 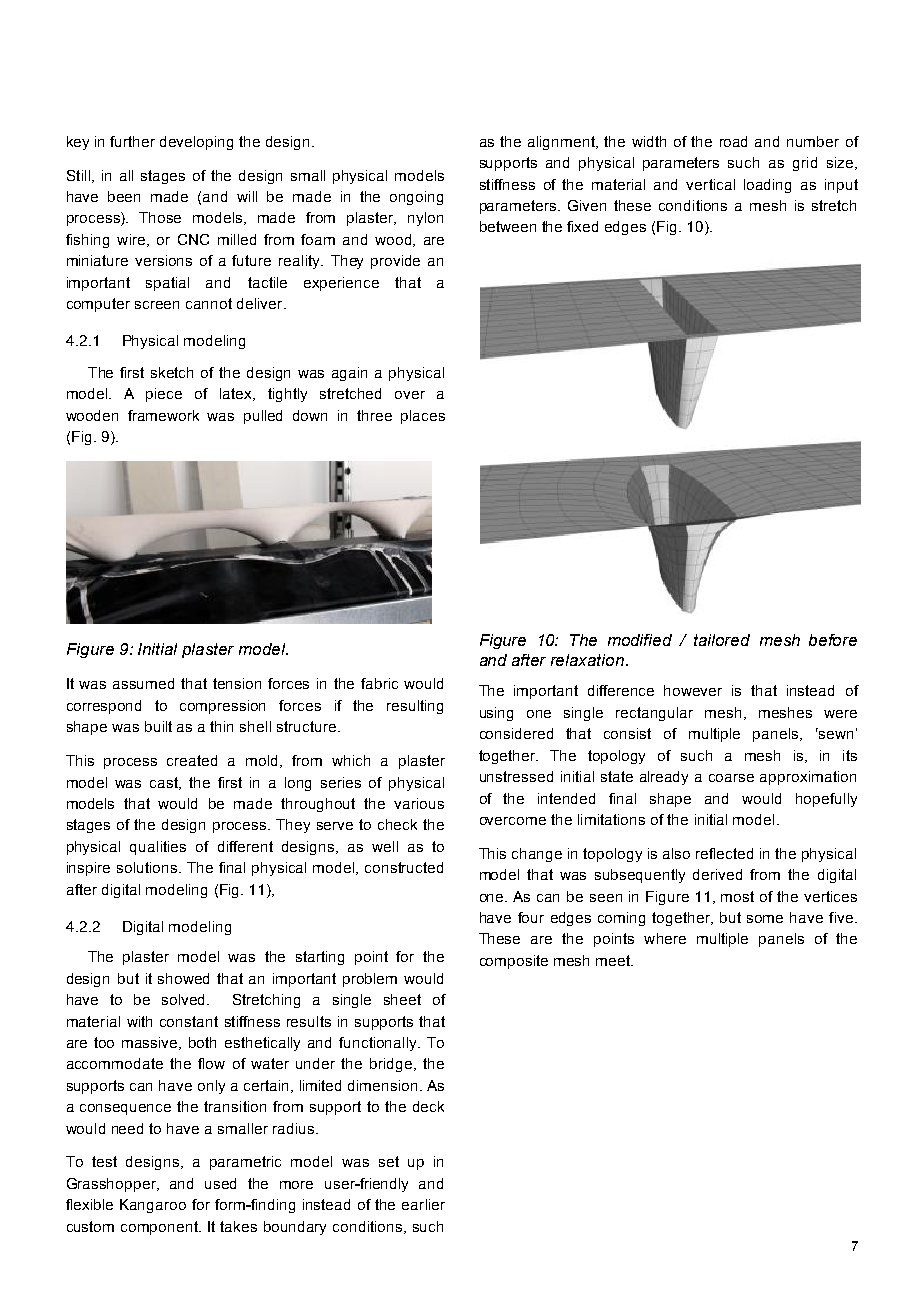 I want to click on qualities, so click(x=158, y=848).
